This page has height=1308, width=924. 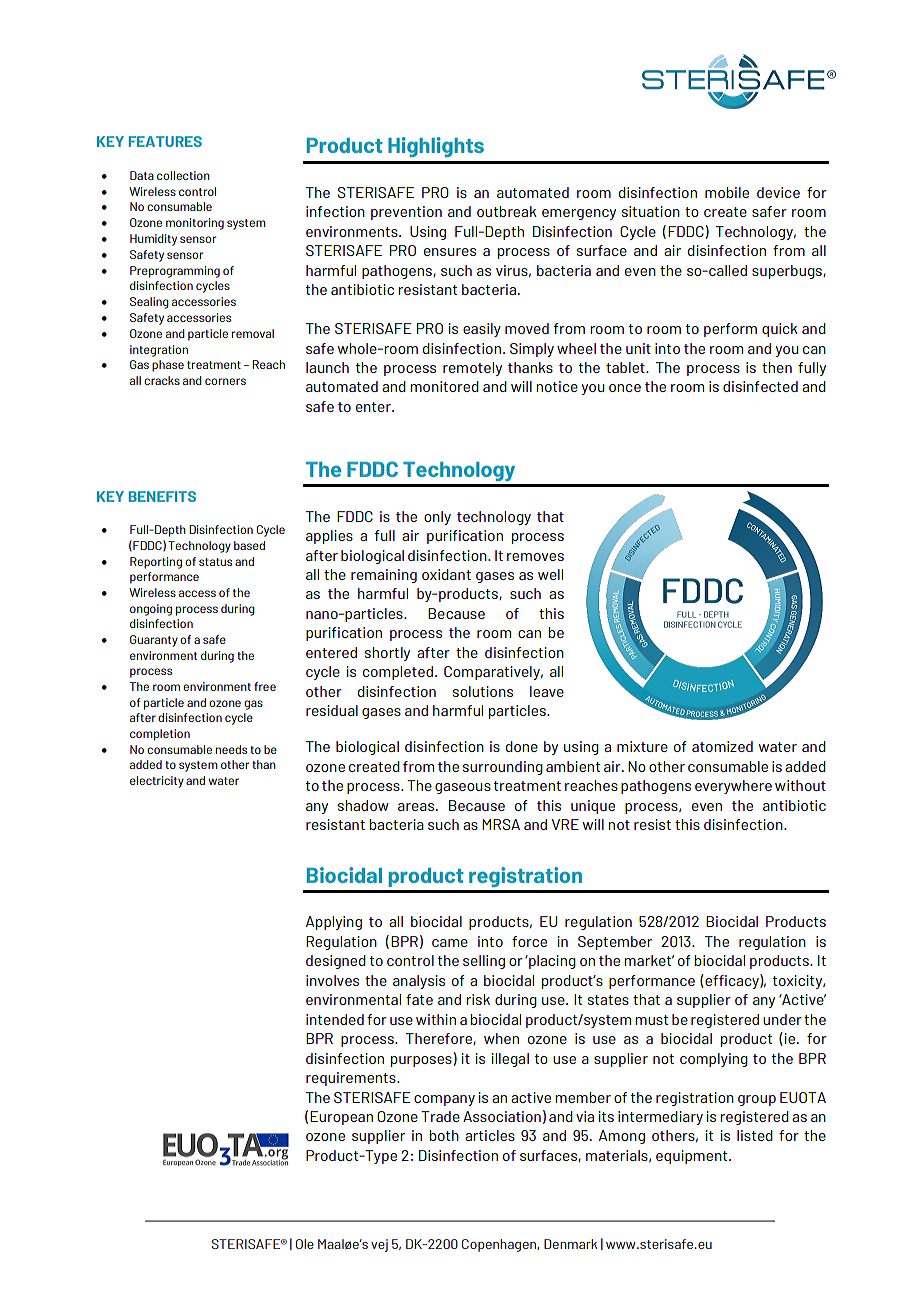 What do you see at coordinates (225, 381) in the page?
I see `corners` at bounding box center [225, 381].
